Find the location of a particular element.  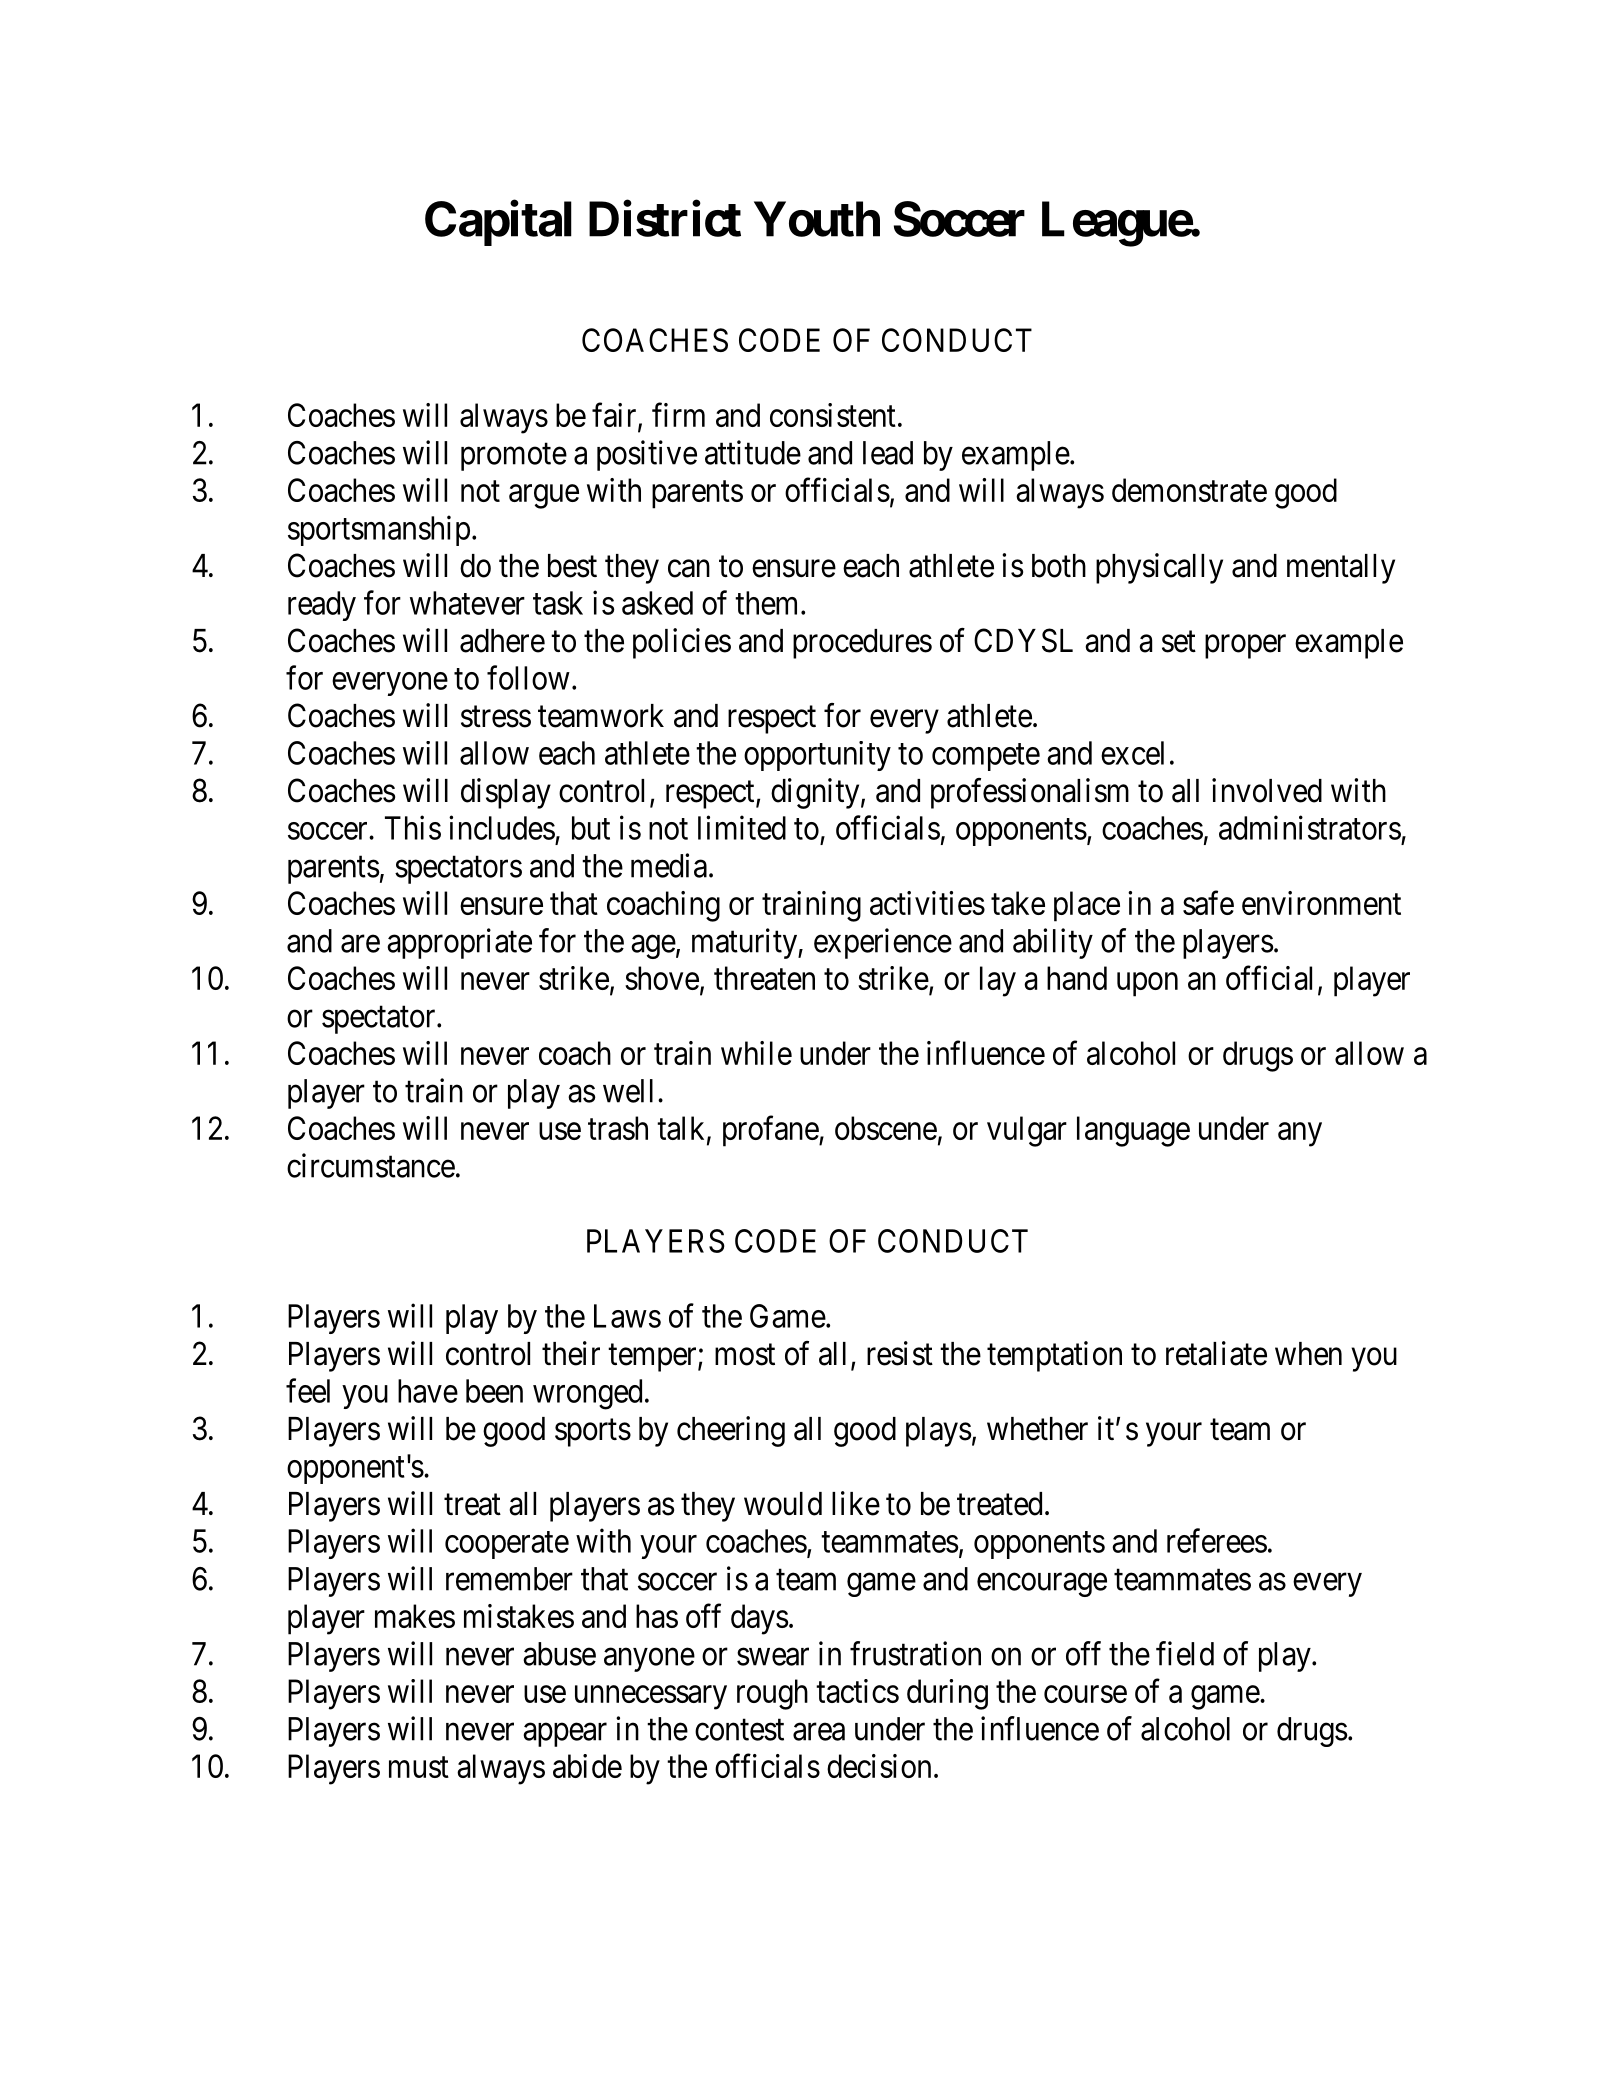

upon is located at coordinates (1147, 985).
